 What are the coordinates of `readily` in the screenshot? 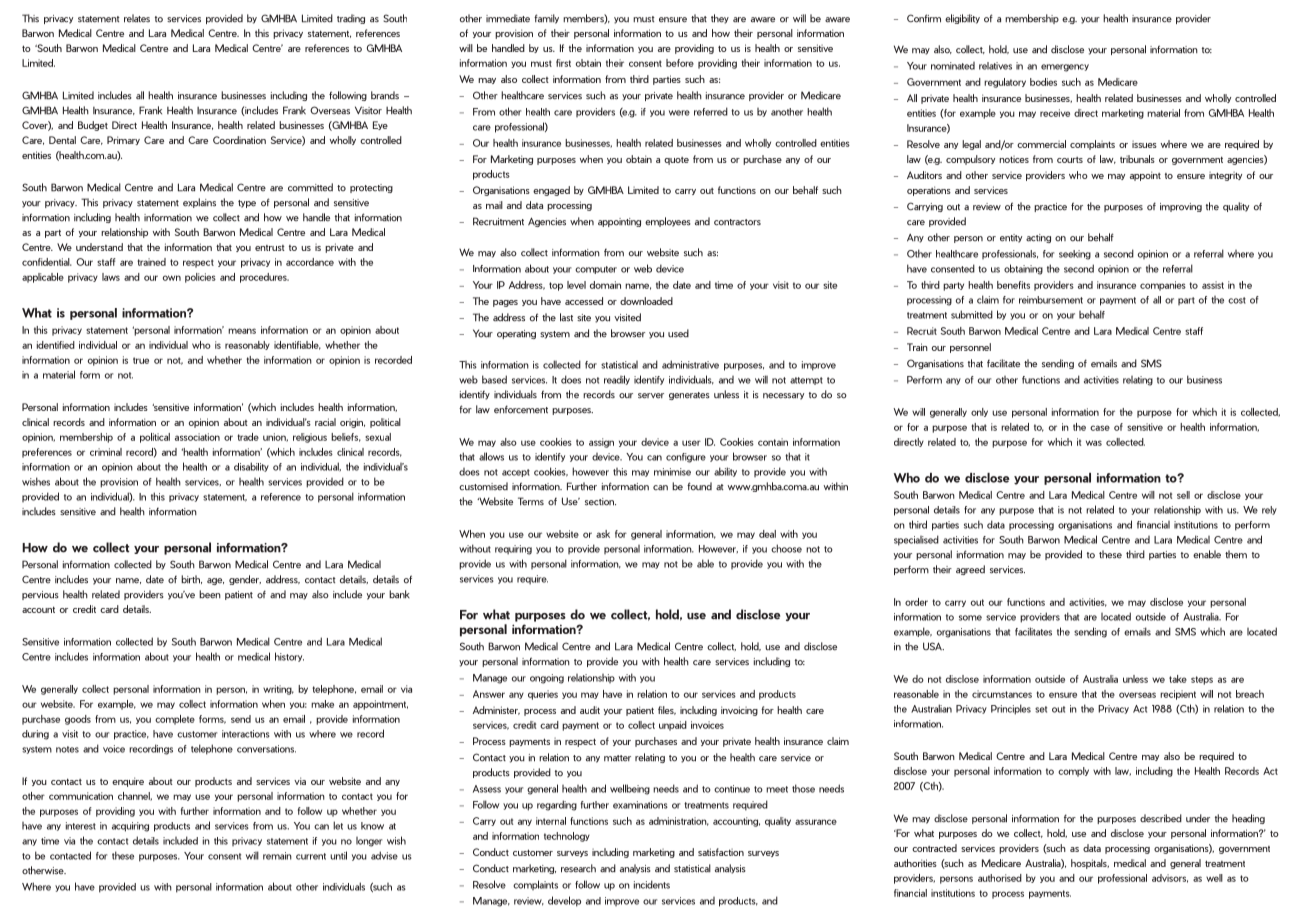 It's located at (617, 380).
